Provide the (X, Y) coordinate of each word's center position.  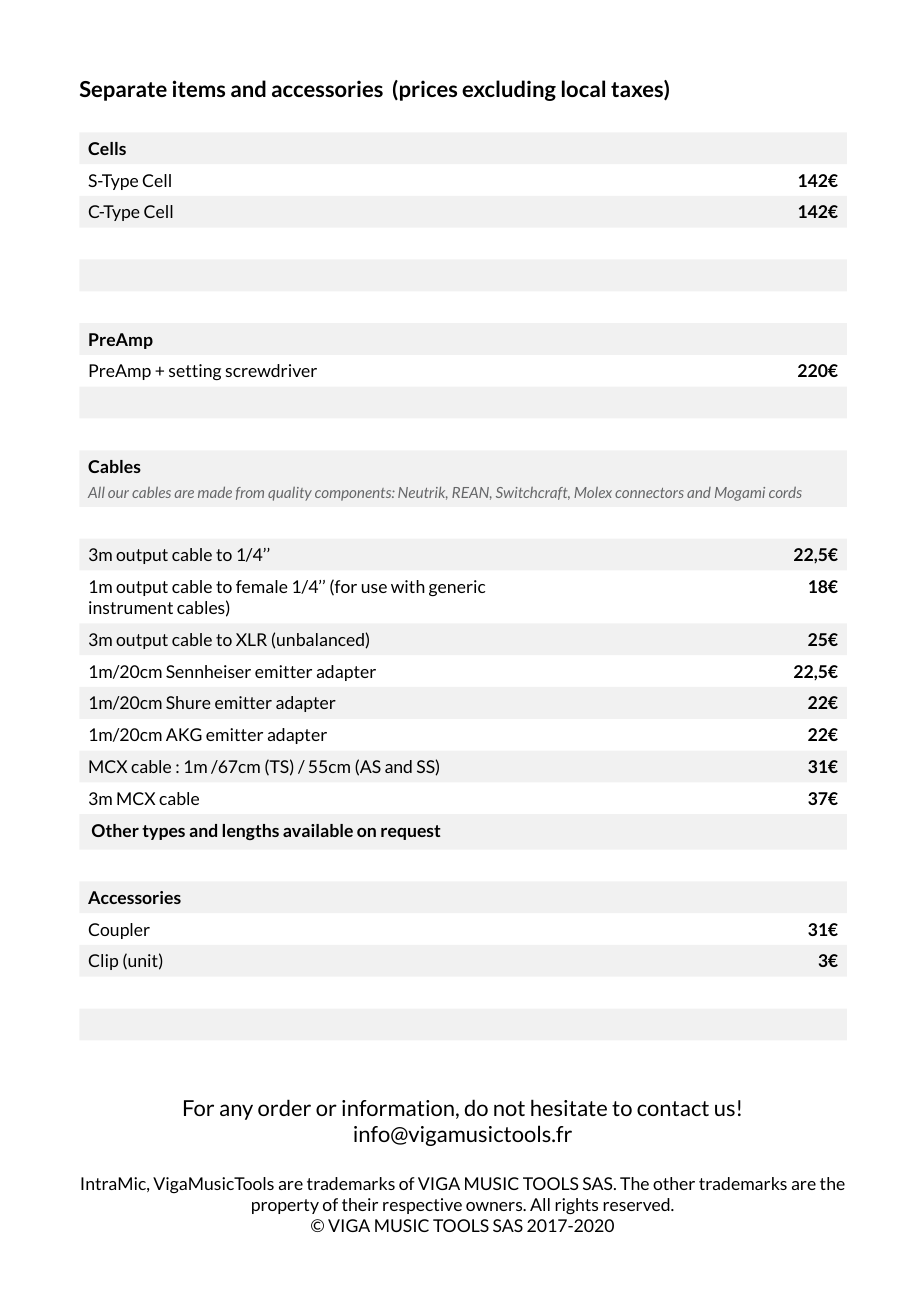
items (199, 88)
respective (422, 1206)
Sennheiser (208, 671)
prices (428, 90)
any (236, 1112)
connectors (649, 493)
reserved (637, 1204)
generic (457, 588)
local (583, 88)
